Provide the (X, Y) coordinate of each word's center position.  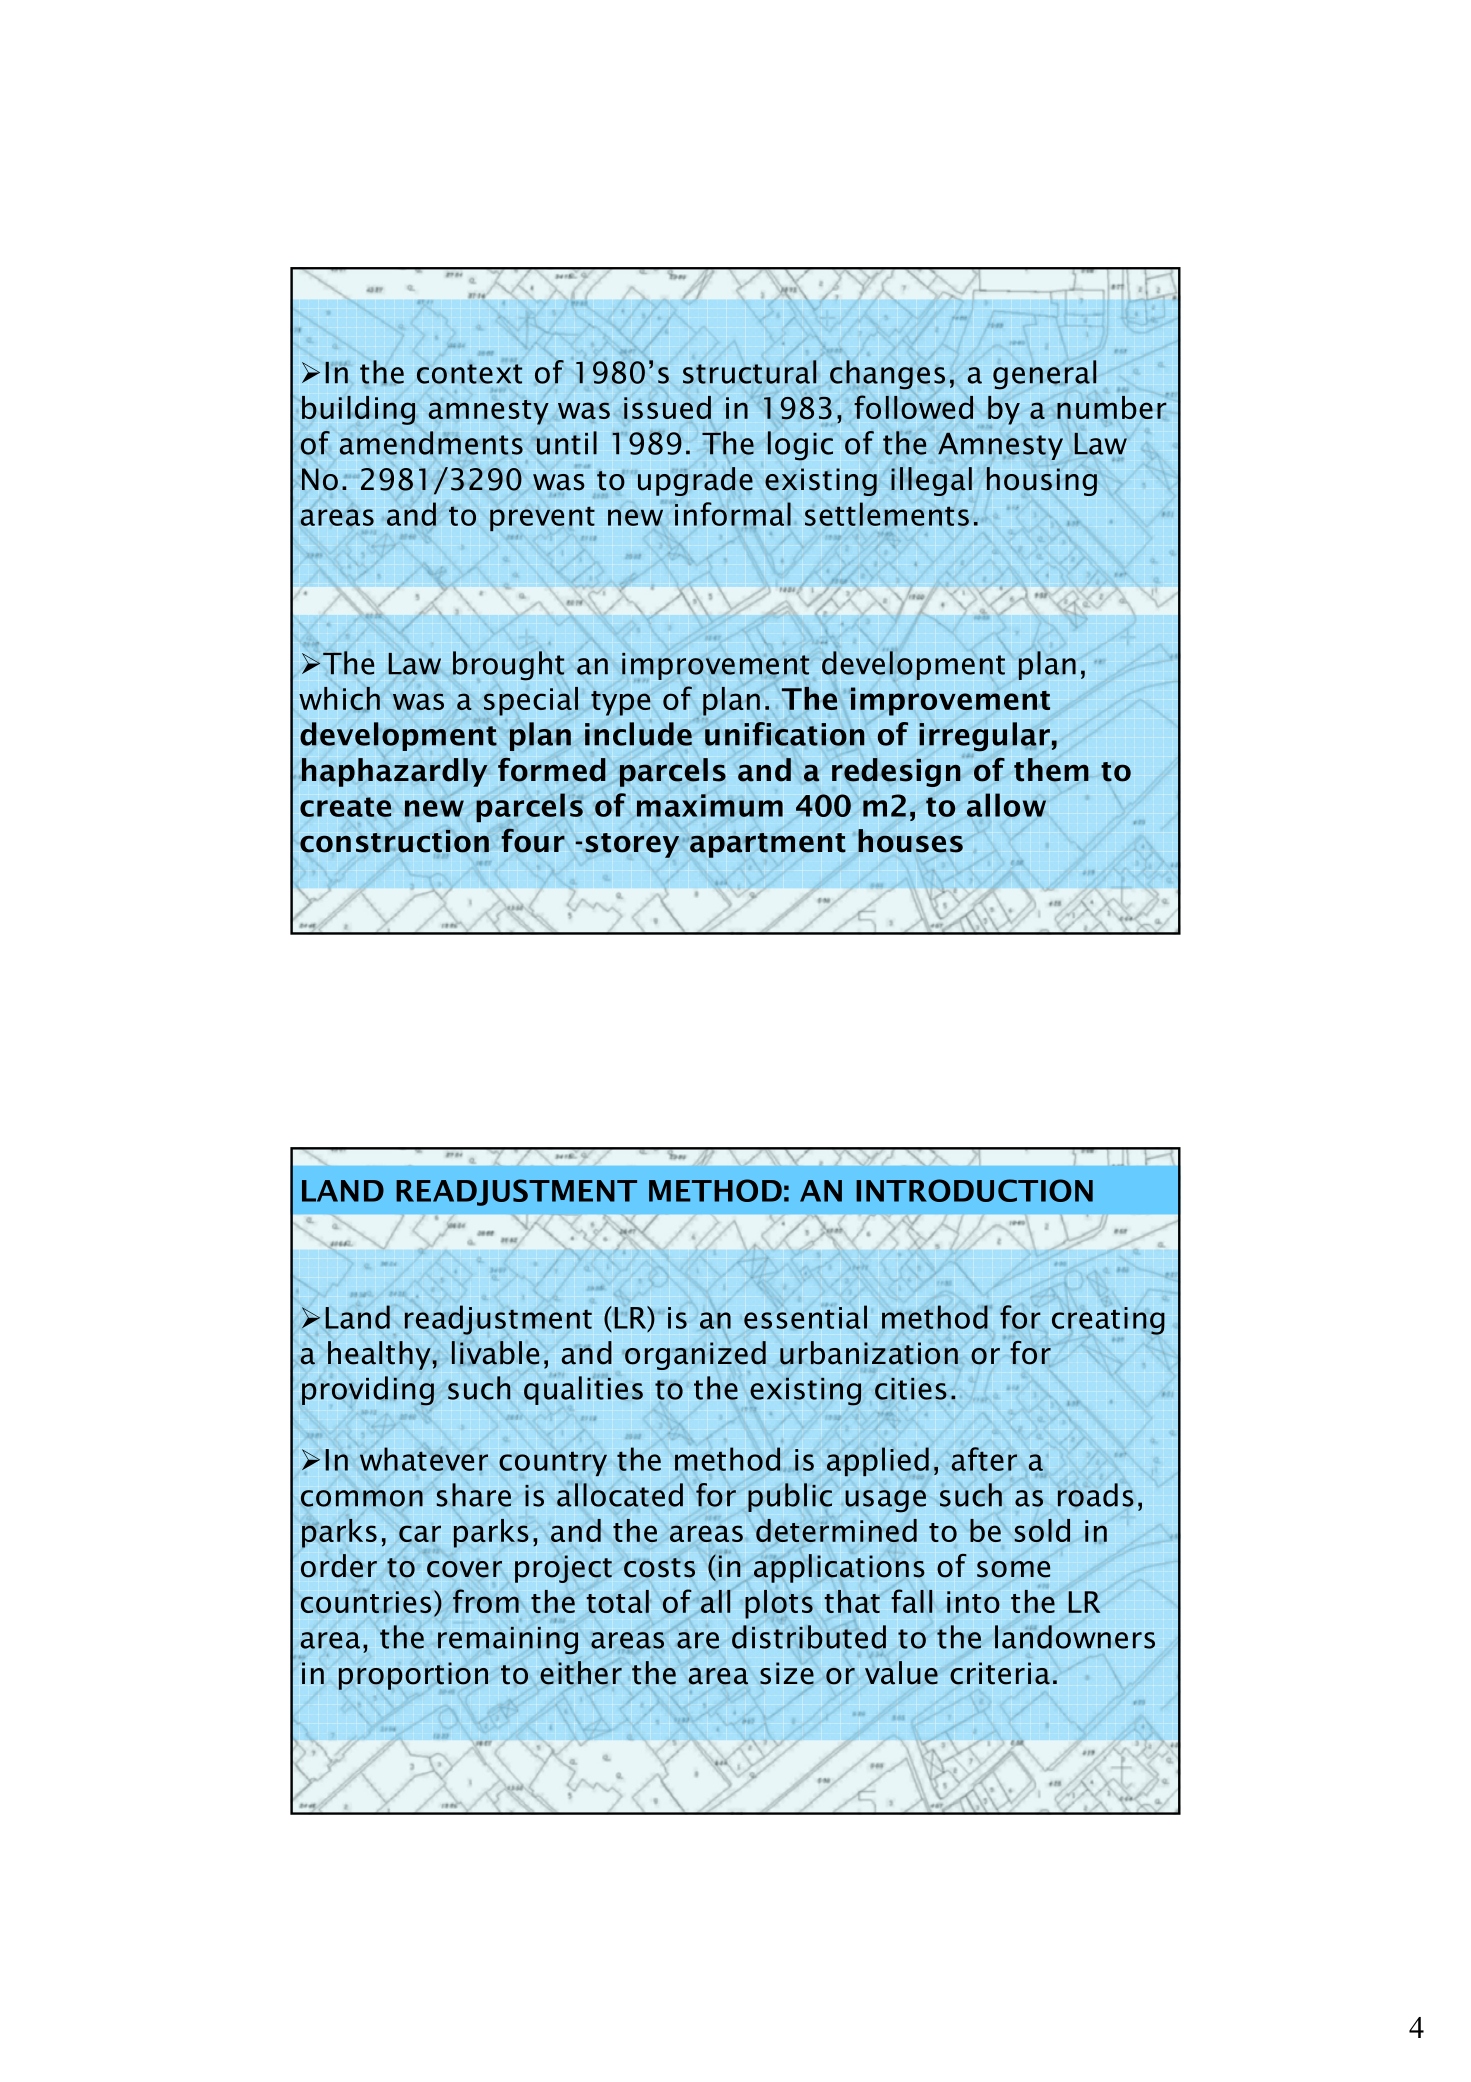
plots (779, 1605)
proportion (413, 1676)
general (1045, 375)
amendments (431, 443)
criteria (1000, 1673)
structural (750, 372)
